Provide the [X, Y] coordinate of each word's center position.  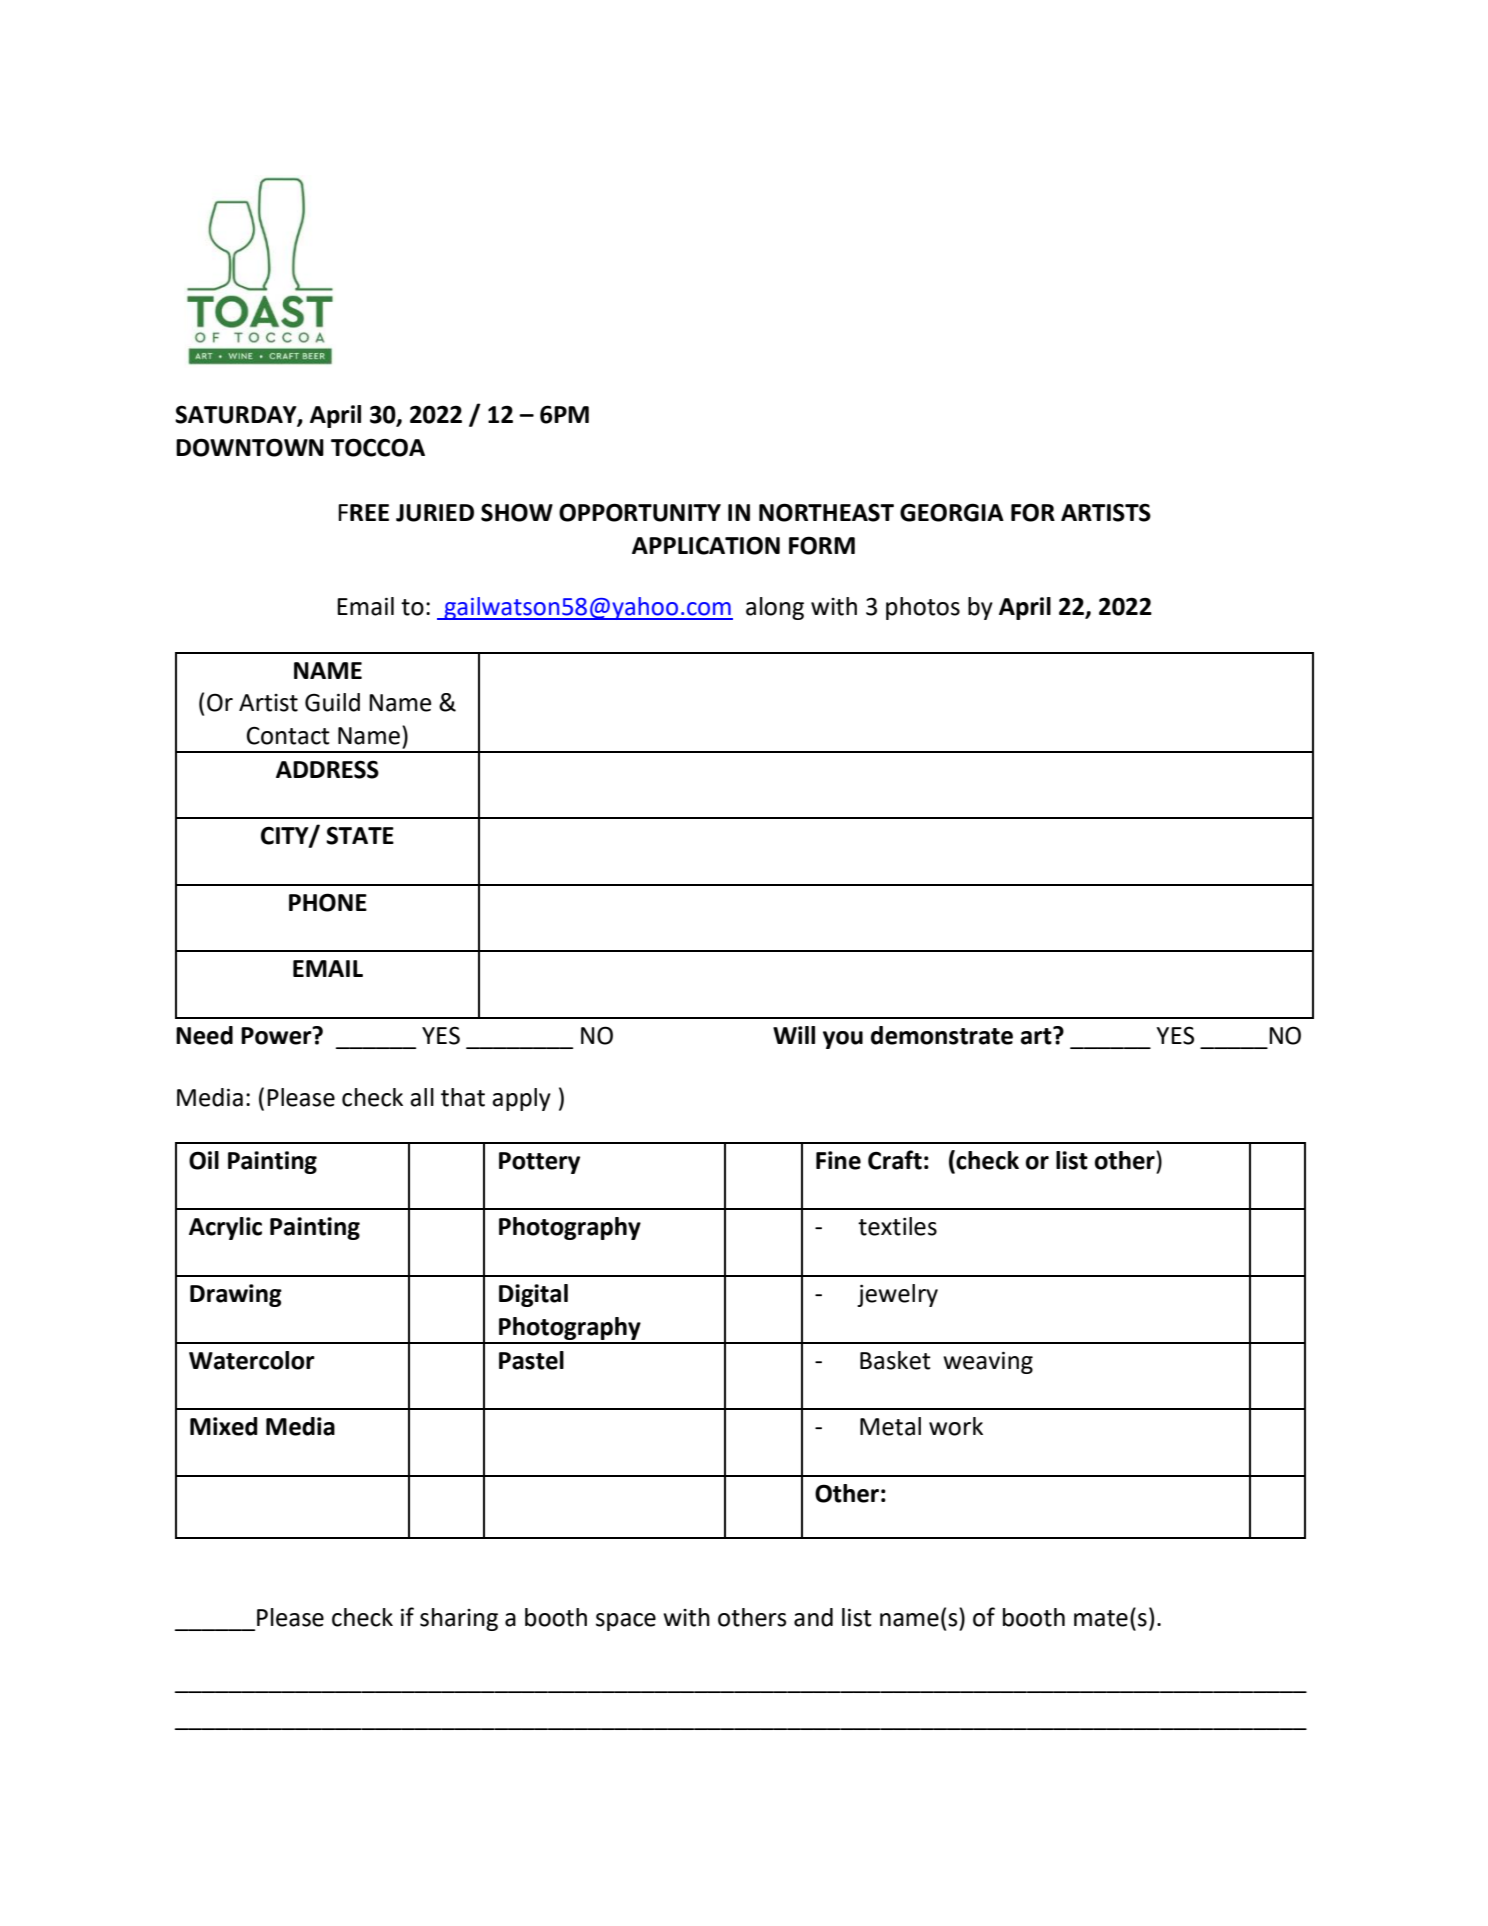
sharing [459, 1619]
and [813, 1617]
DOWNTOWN [250, 447]
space [626, 1622]
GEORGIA [952, 512]
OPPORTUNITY [640, 512]
